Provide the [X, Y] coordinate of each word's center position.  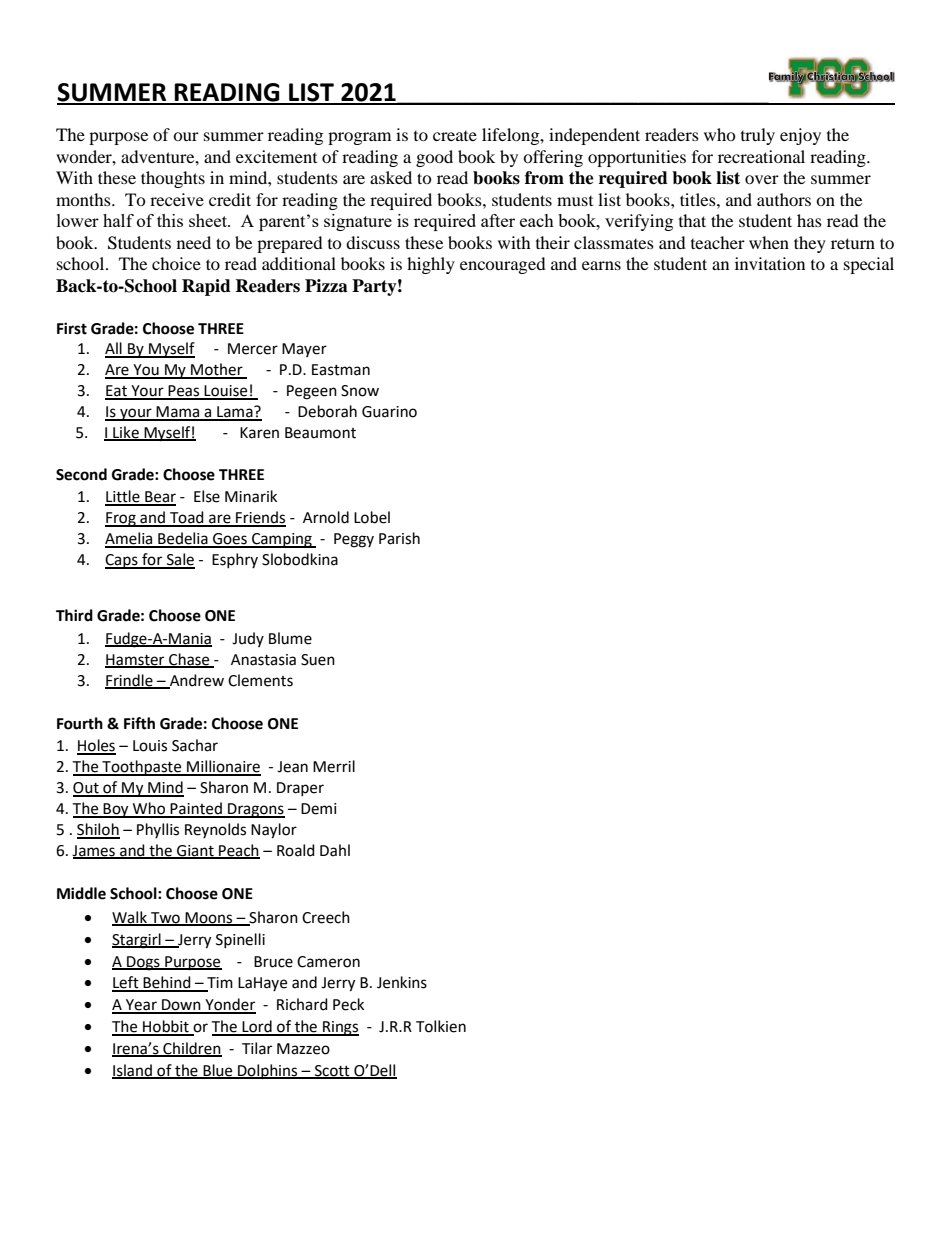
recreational [761, 156]
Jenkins [402, 982]
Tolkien [441, 1026]
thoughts [173, 179]
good [434, 158]
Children [191, 1049]
